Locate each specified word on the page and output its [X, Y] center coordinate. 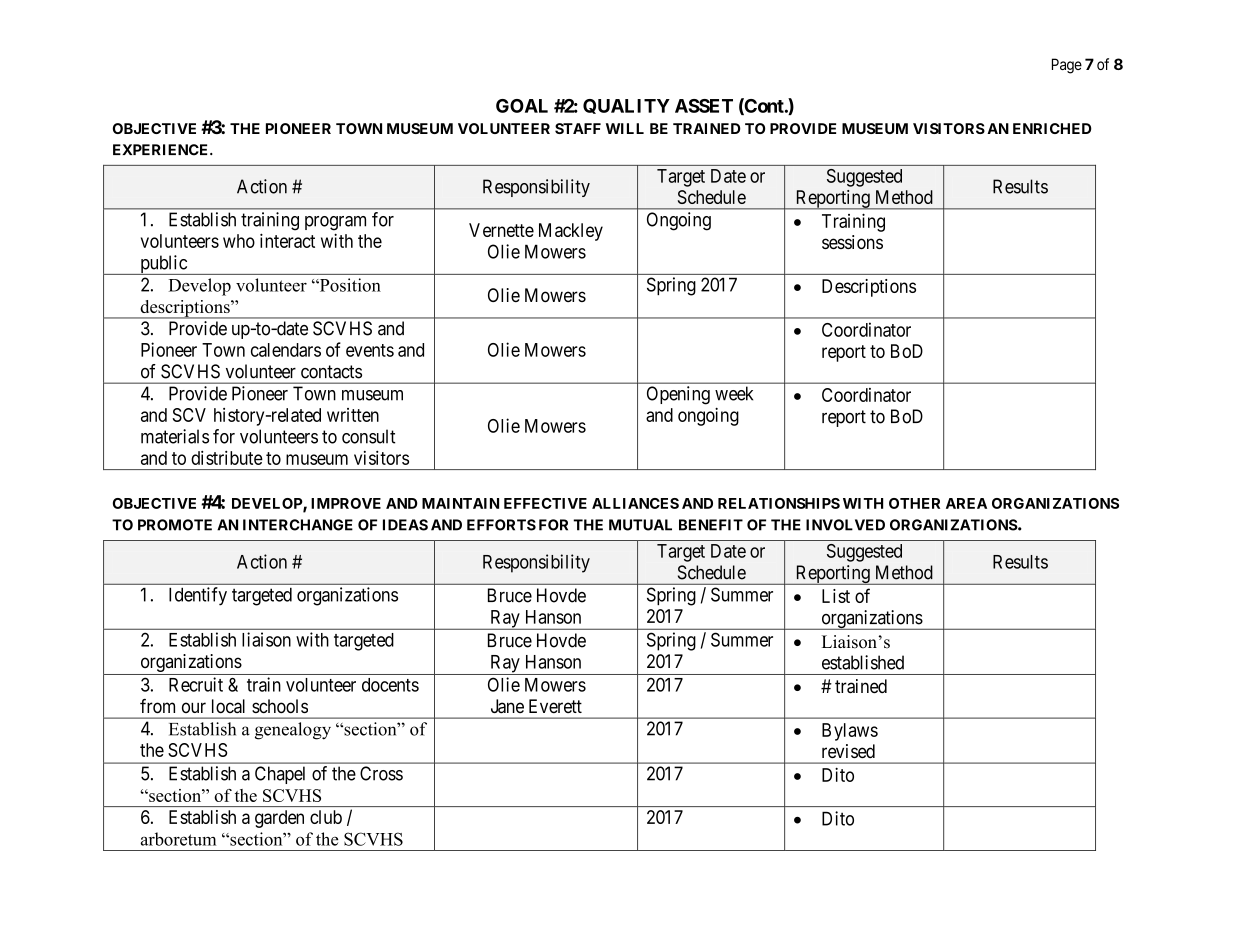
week [734, 393]
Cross [381, 773]
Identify [198, 596]
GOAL [522, 106]
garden [279, 819]
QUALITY [626, 106]
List [836, 596]
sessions [852, 242]
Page [1067, 66]
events [370, 350]
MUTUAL [640, 525]
